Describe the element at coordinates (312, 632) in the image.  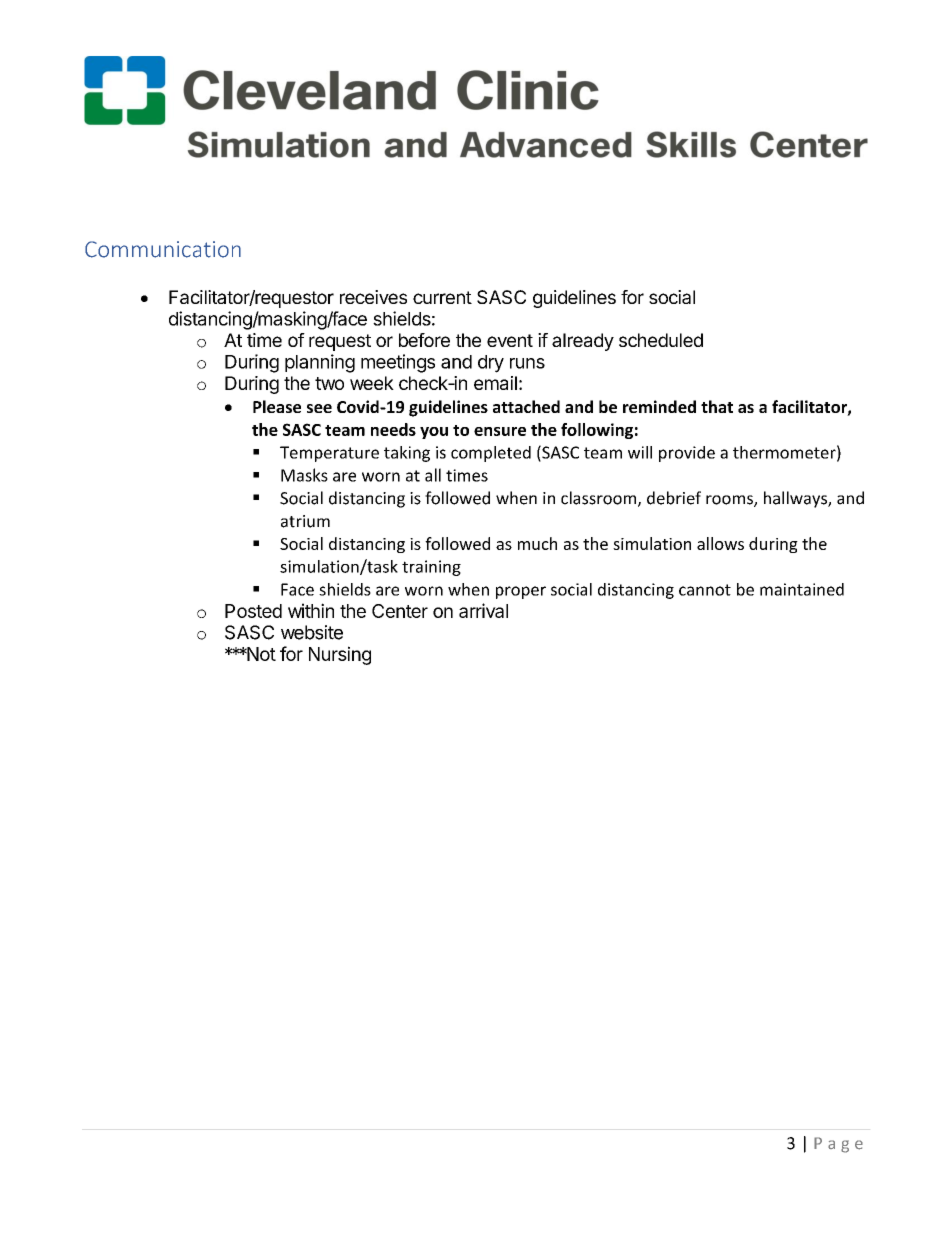
I see `website` at that location.
